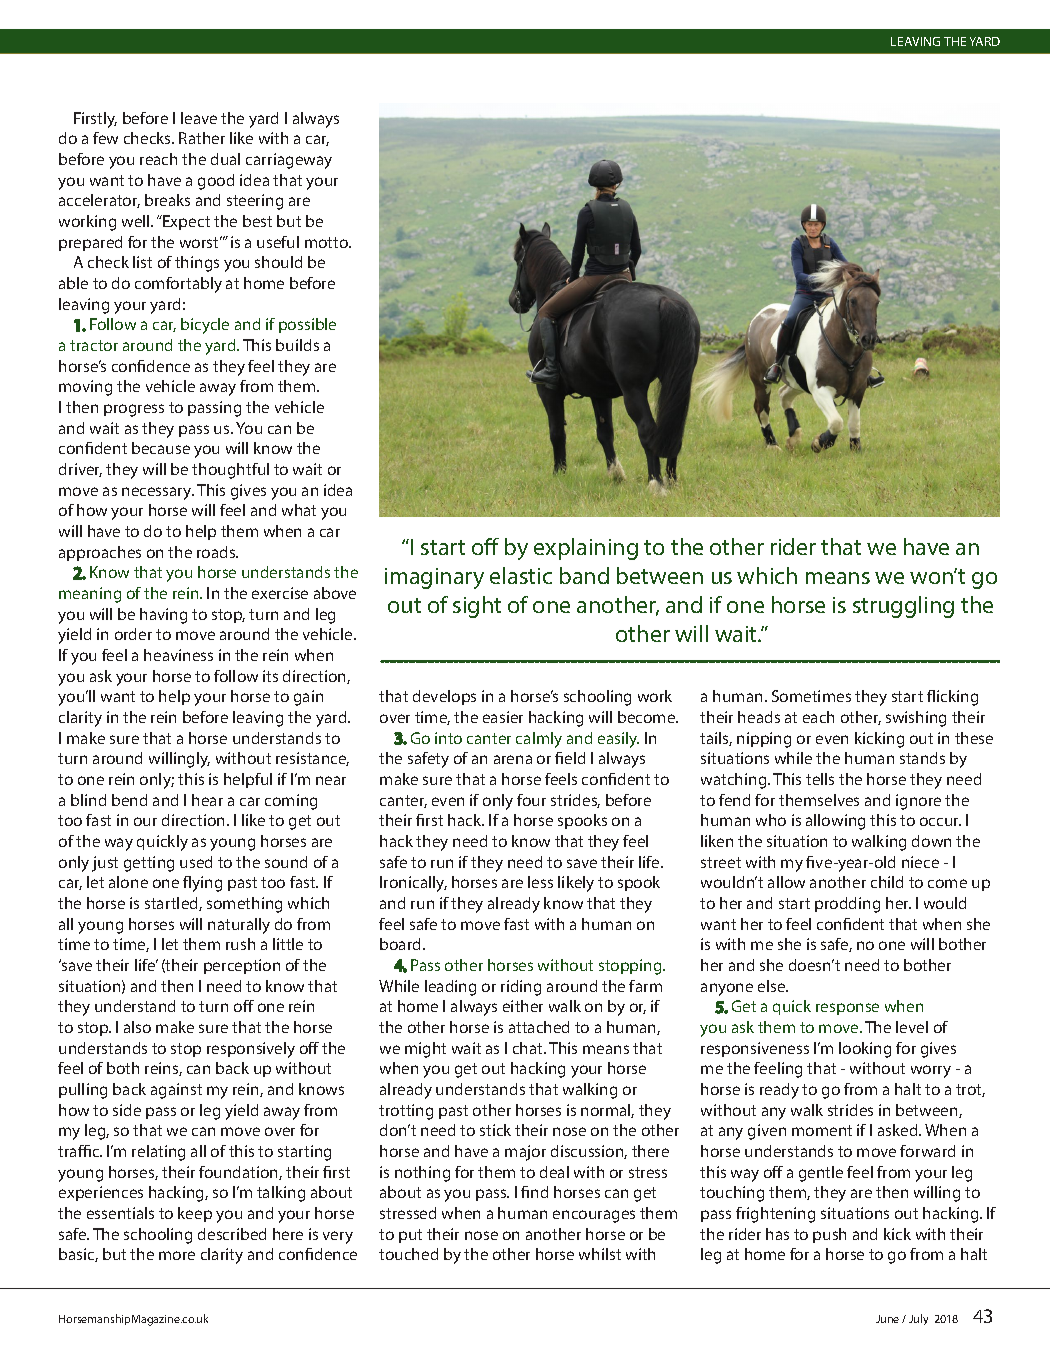 Image resolution: width=1050 pixels, height=1367 pixels. What do you see at coordinates (242, 966) in the screenshot?
I see `perception` at bounding box center [242, 966].
